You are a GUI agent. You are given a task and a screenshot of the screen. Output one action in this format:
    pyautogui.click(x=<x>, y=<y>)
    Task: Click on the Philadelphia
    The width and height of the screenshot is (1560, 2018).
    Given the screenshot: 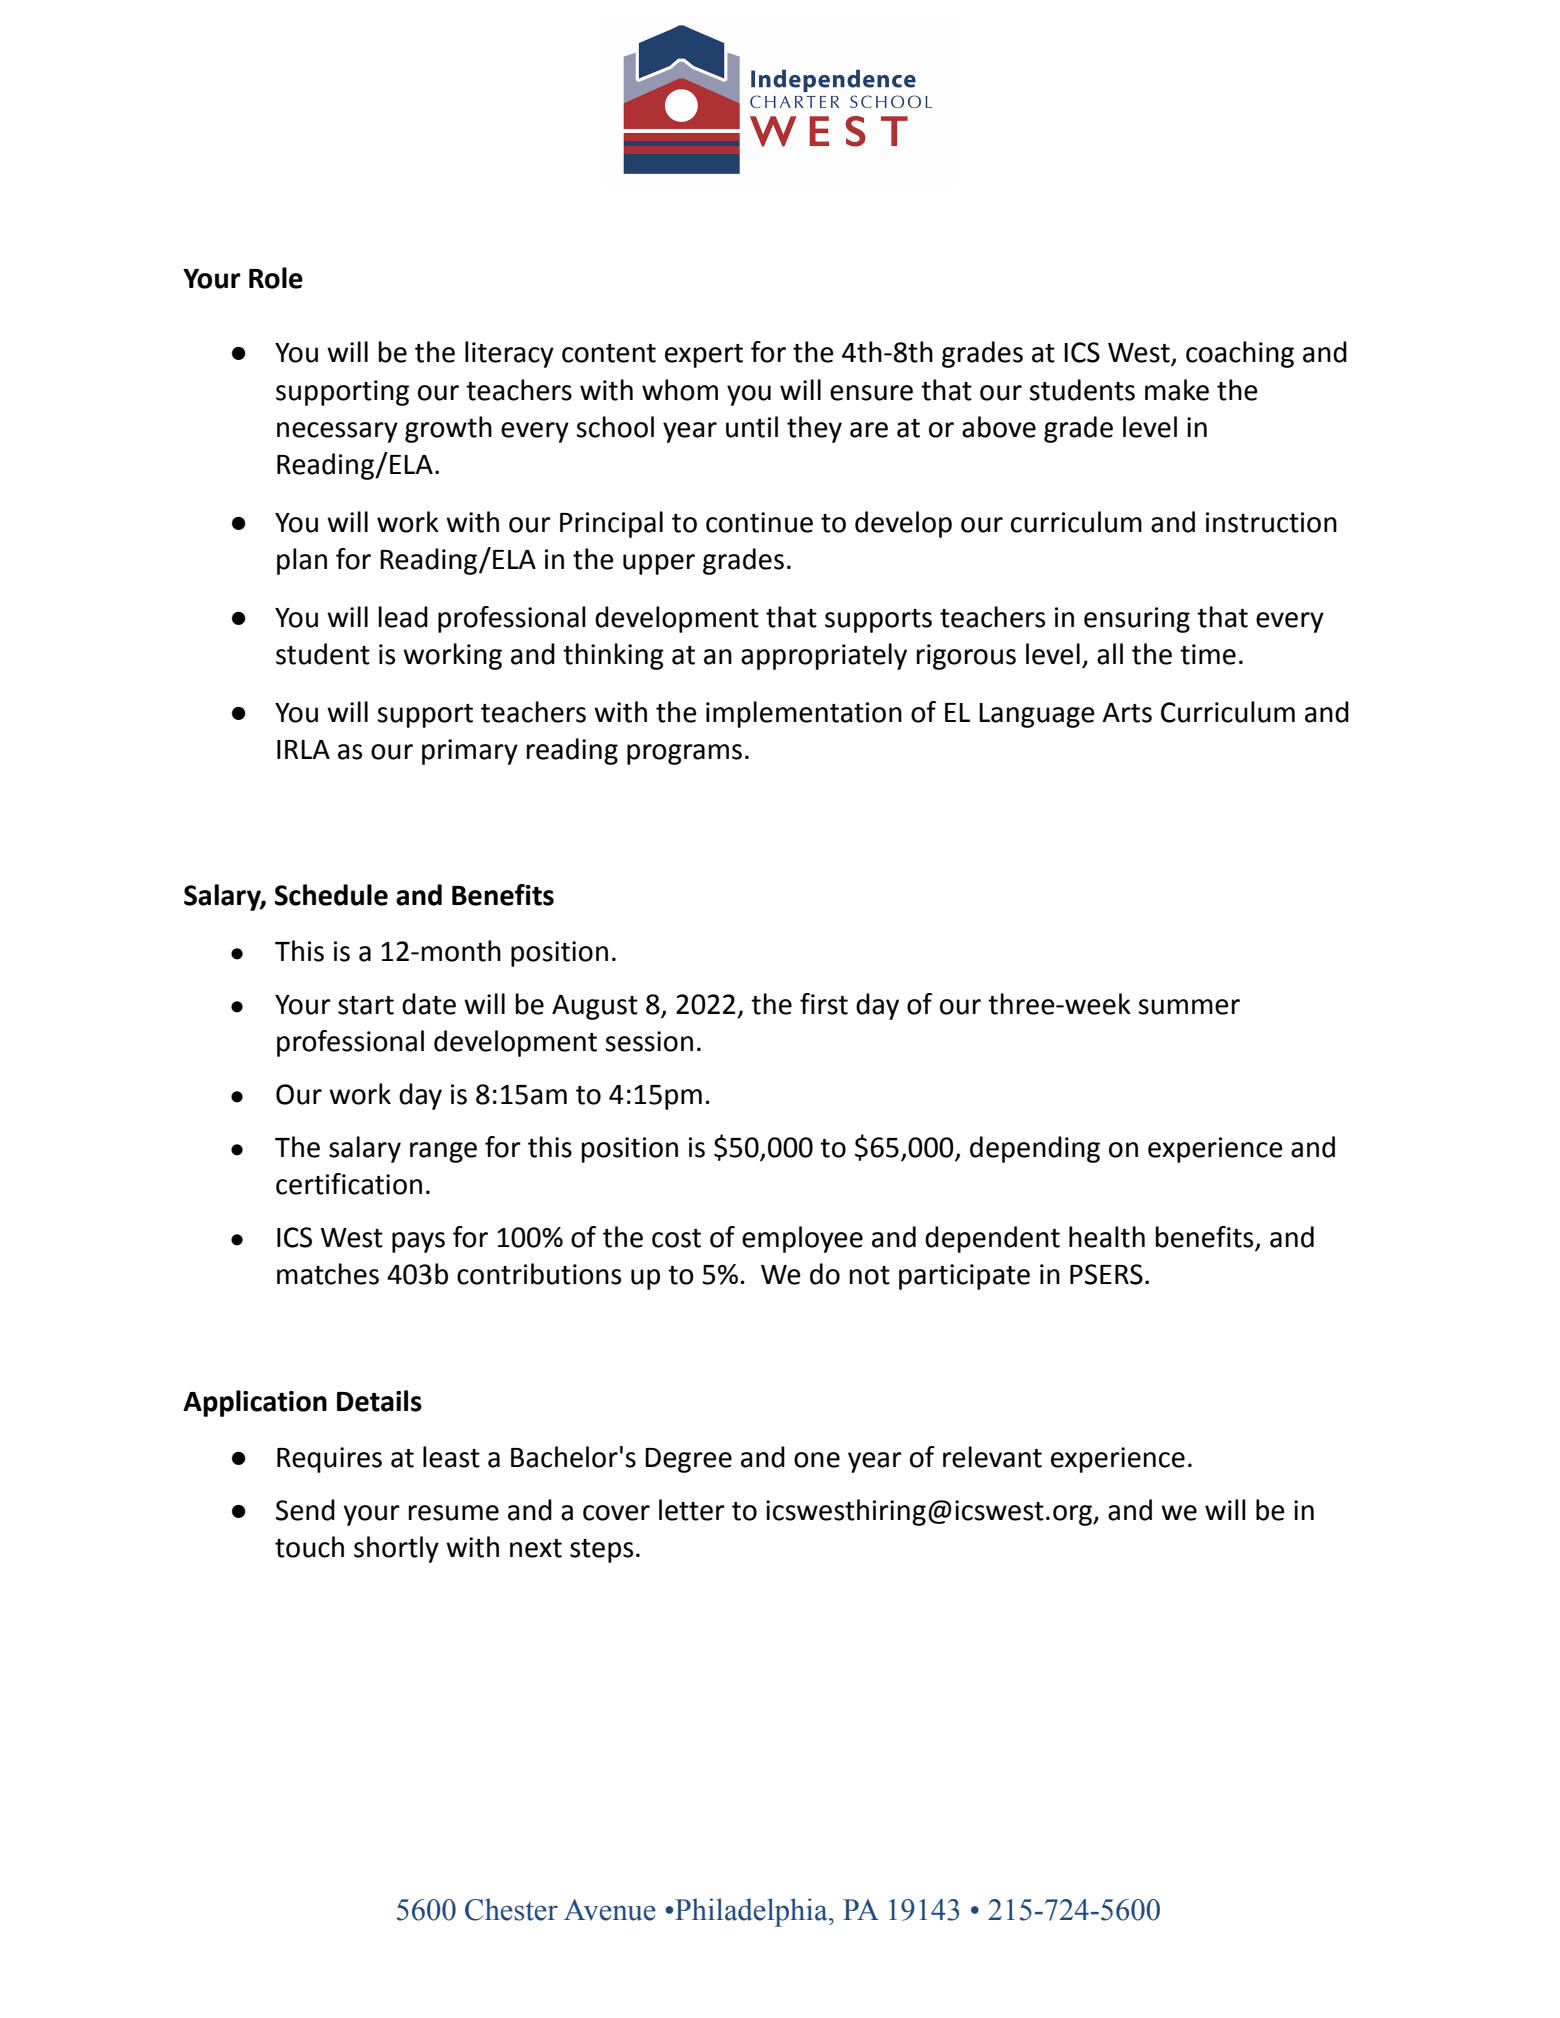 What is the action you would take?
    pyautogui.click(x=752, y=1912)
